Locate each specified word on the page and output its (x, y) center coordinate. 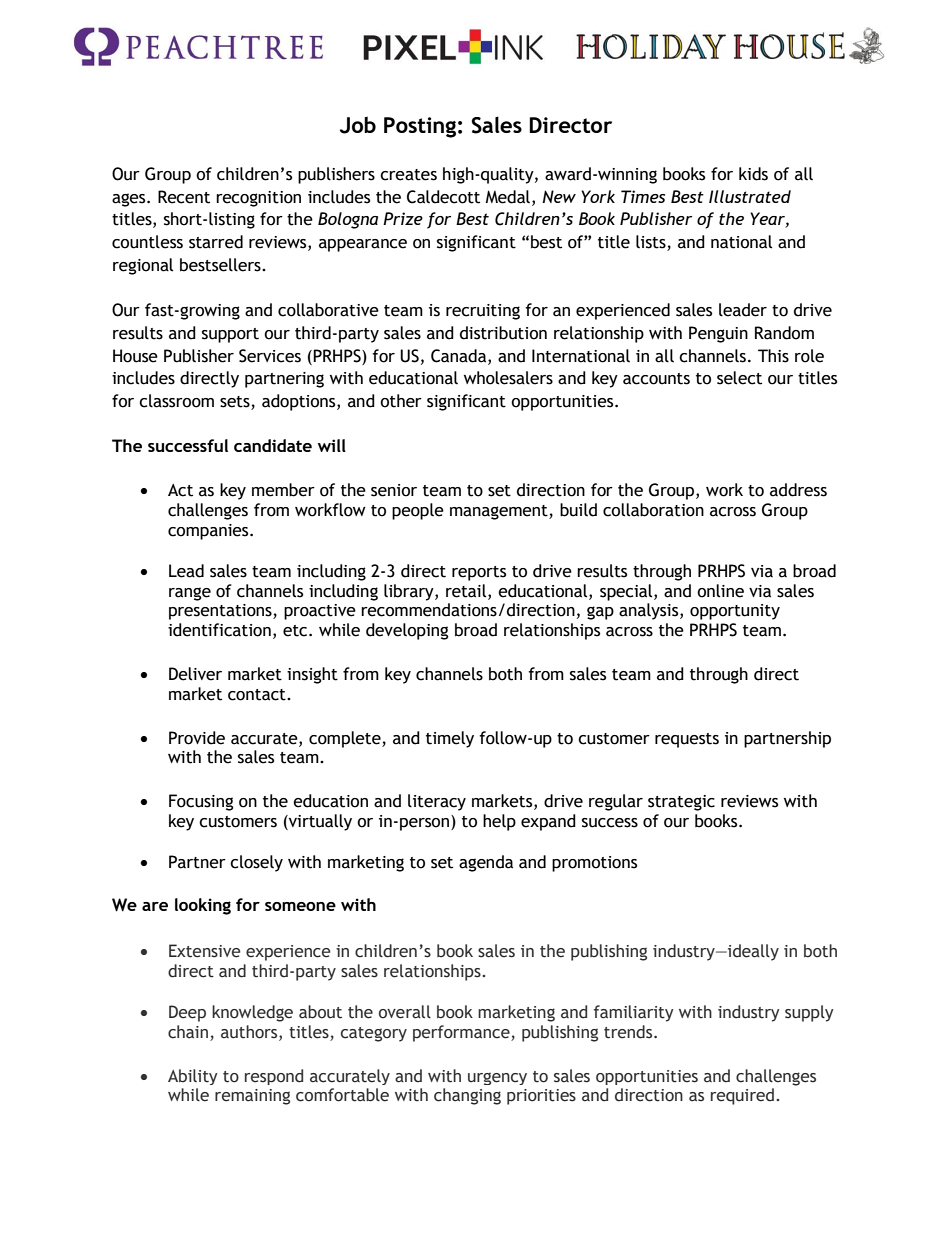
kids (753, 174)
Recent (184, 197)
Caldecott (443, 197)
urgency (497, 1079)
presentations (221, 612)
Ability (193, 1077)
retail (467, 591)
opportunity (735, 612)
